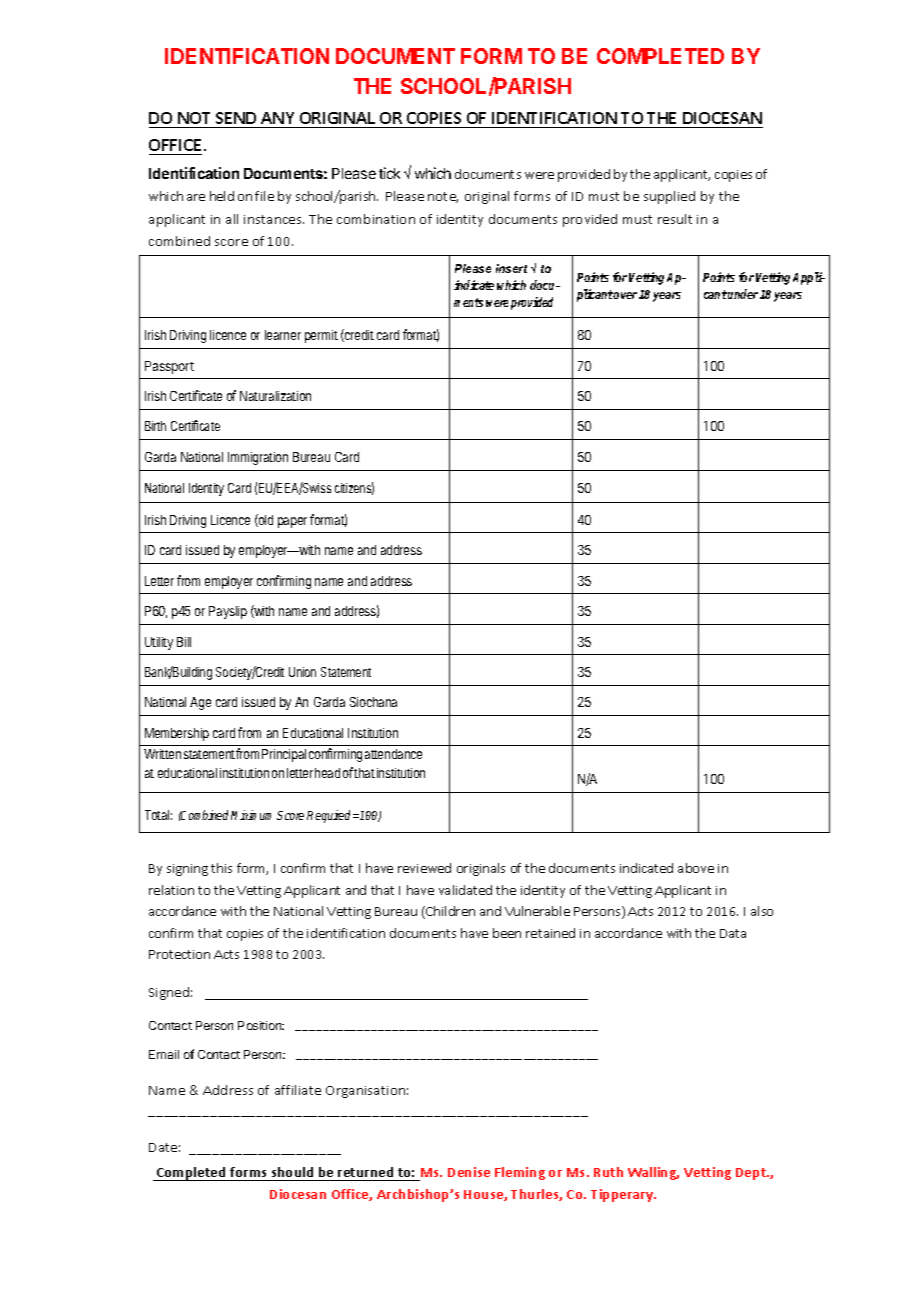 The height and width of the screenshot is (1308, 924). What do you see at coordinates (302, 672) in the screenshot?
I see `Union` at bounding box center [302, 672].
